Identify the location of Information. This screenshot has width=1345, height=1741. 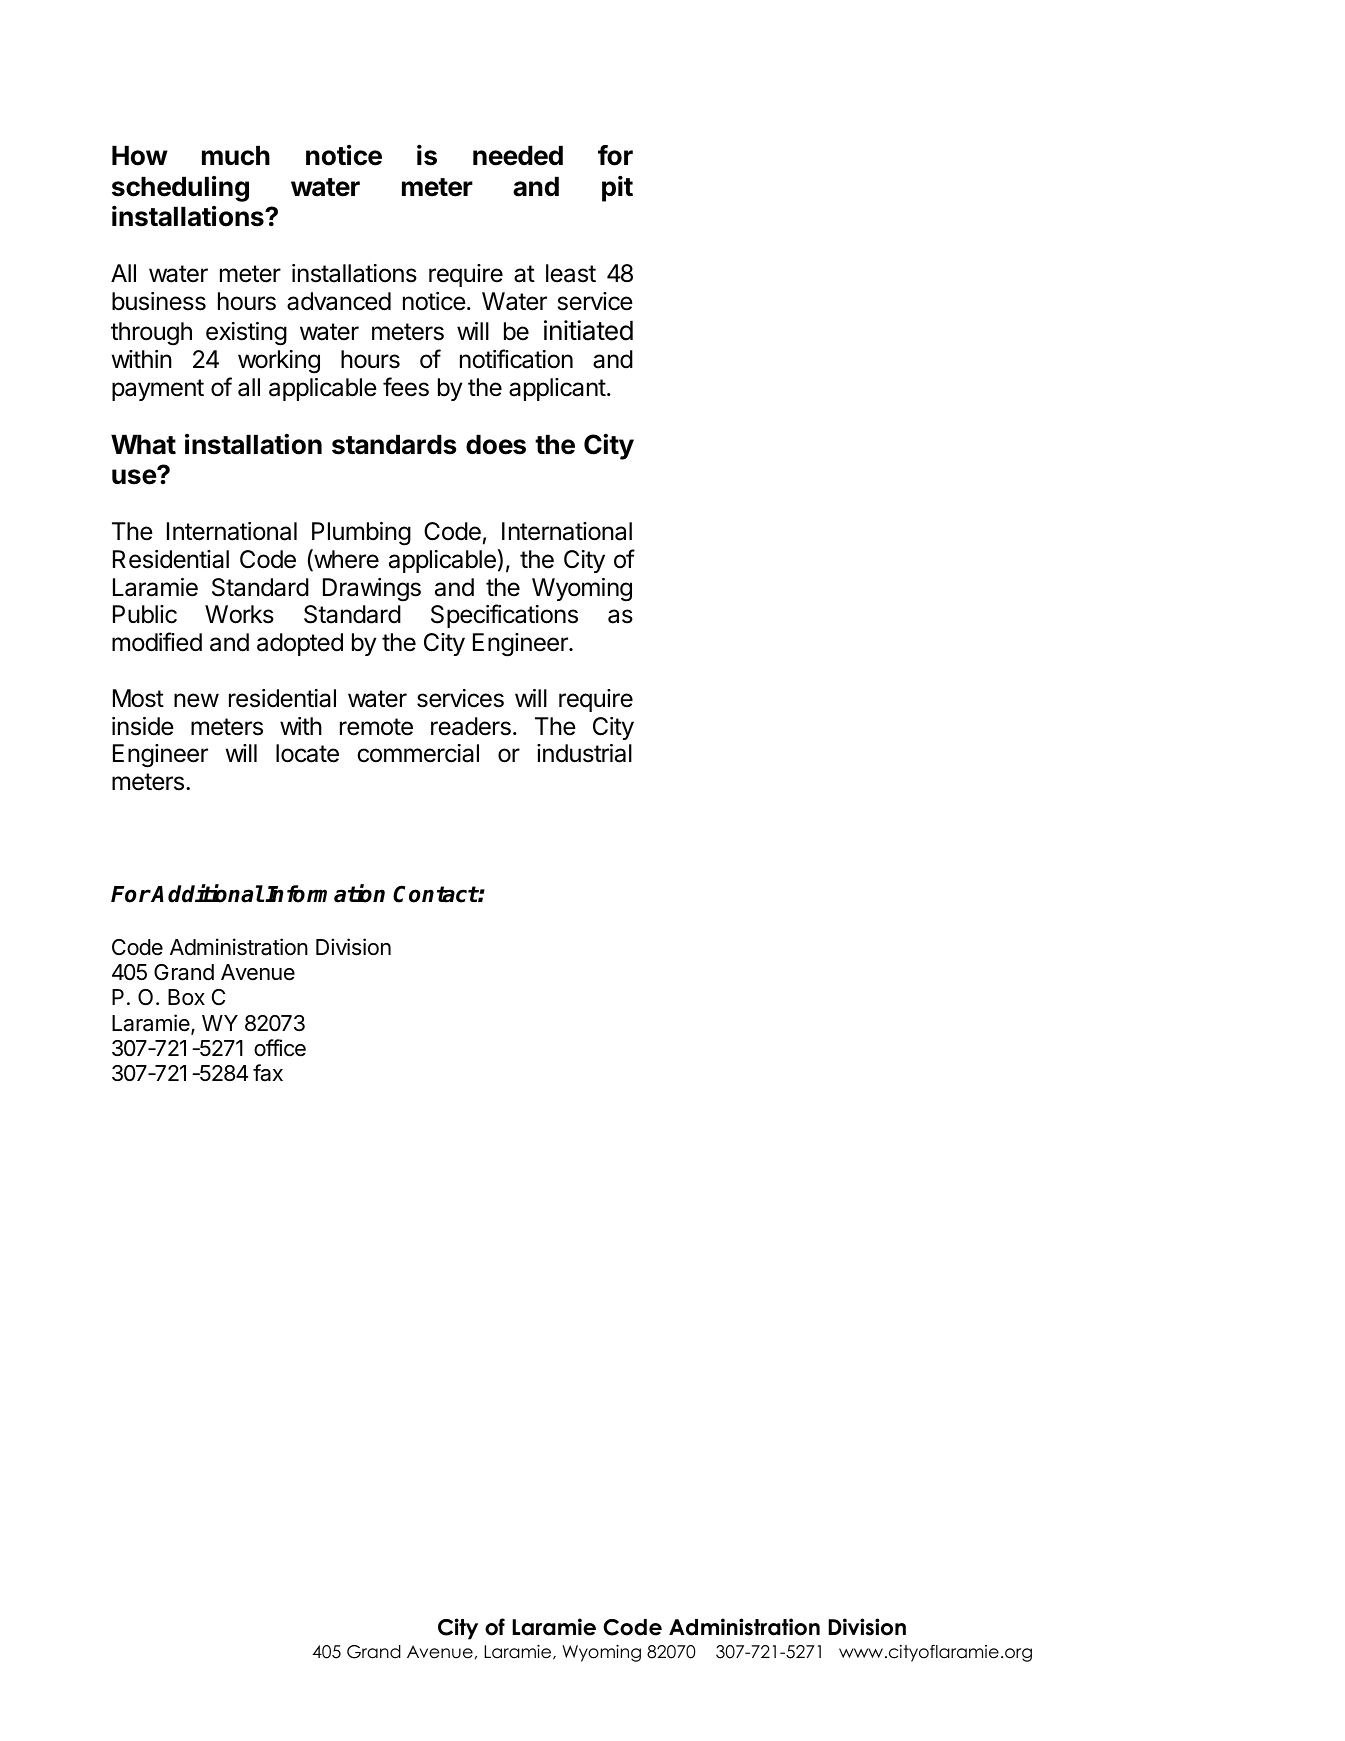
(325, 893).
